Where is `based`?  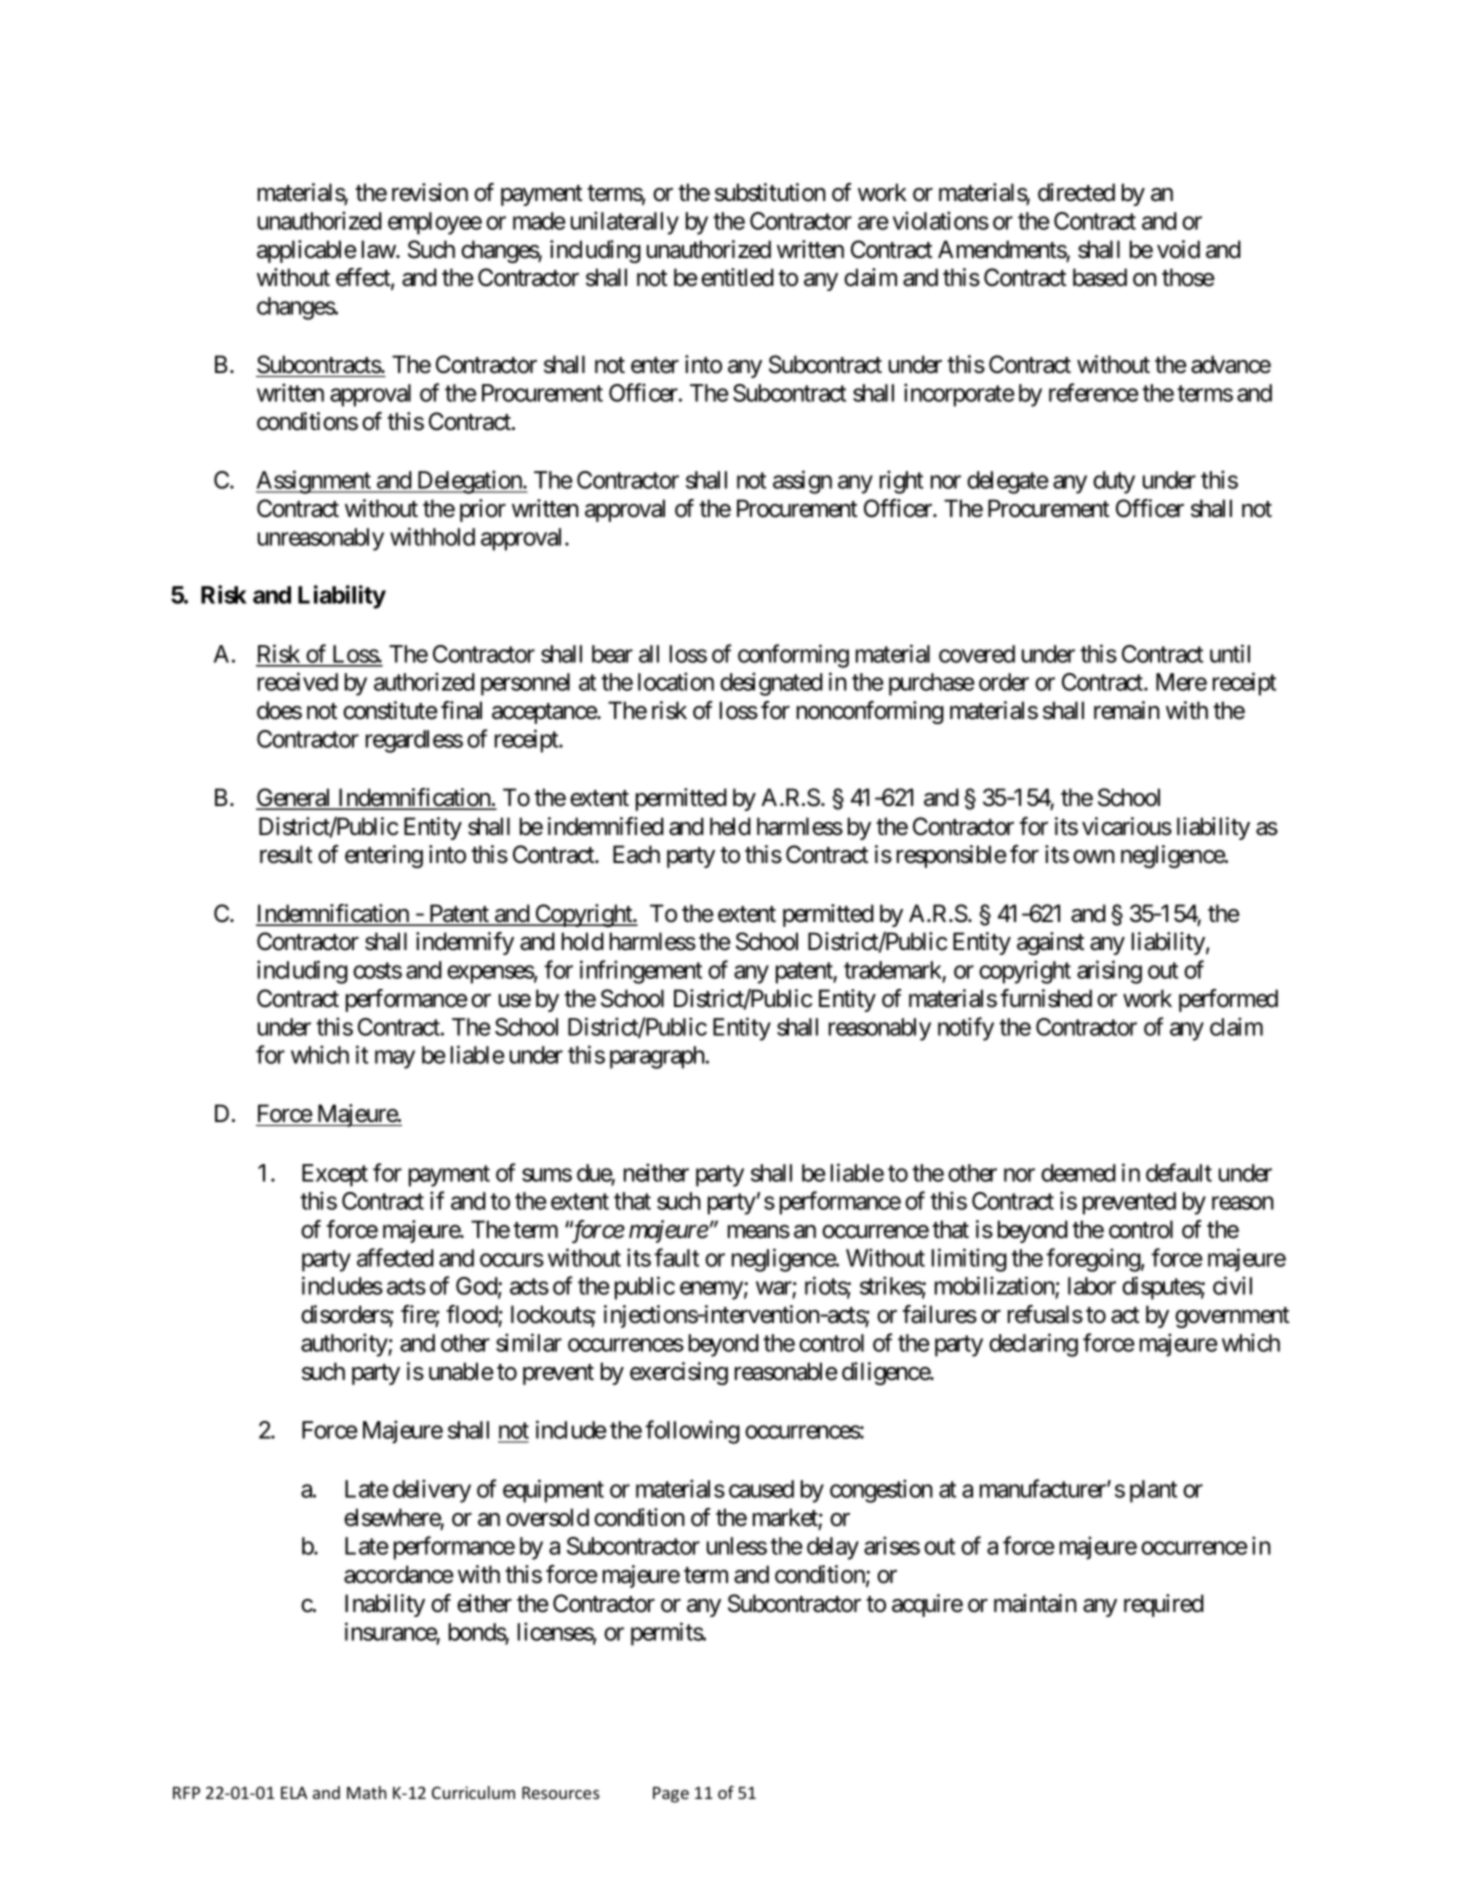
based is located at coordinates (1100, 277).
